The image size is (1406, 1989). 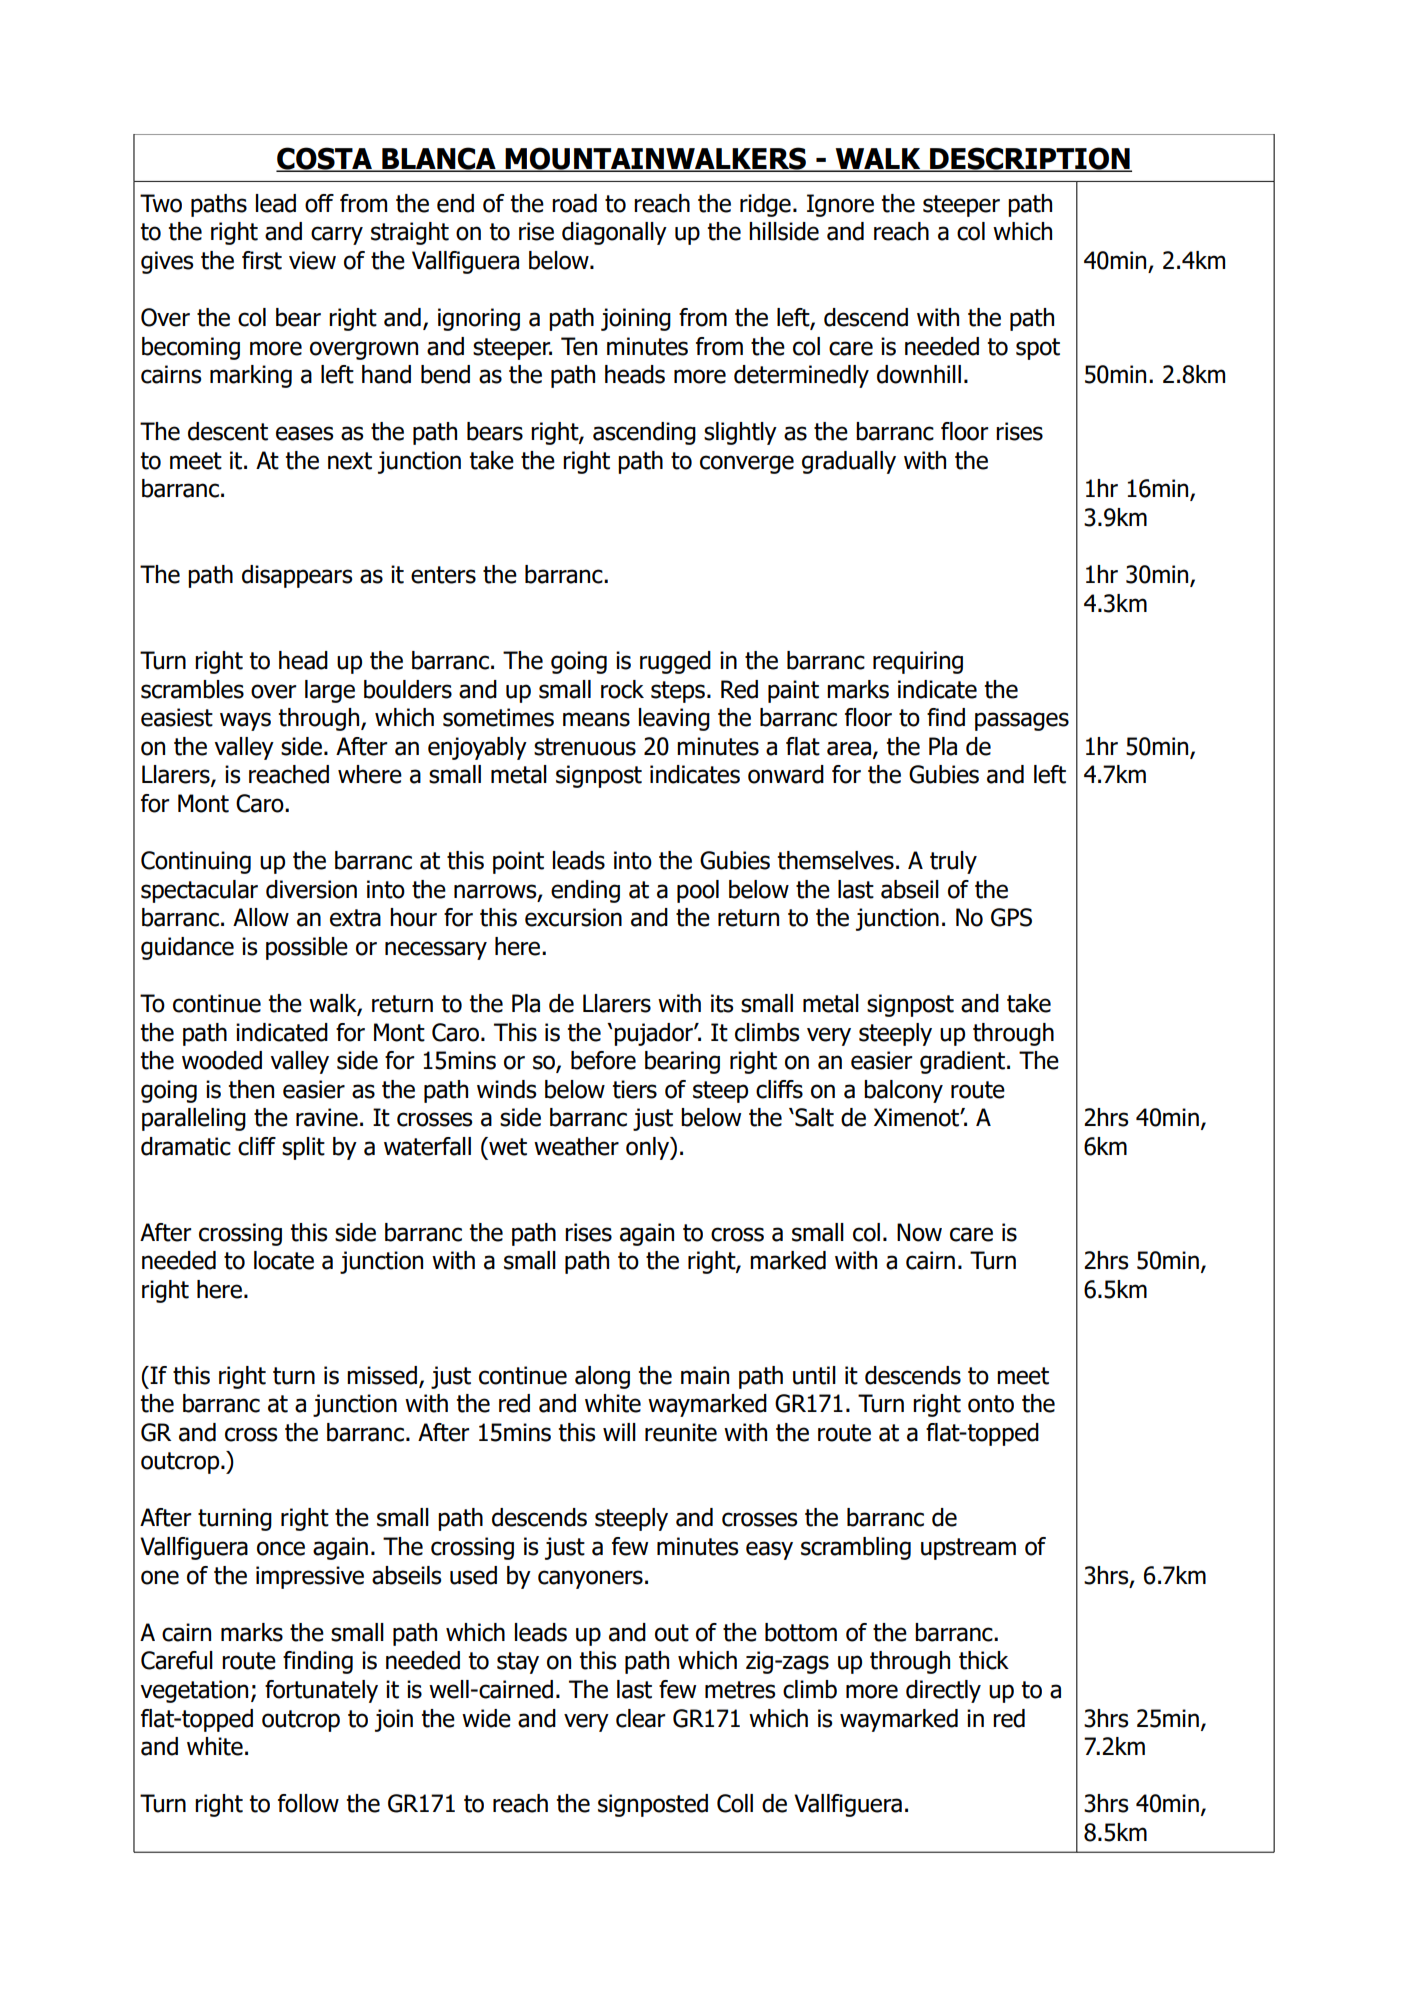 What do you see at coordinates (573, 917) in the document?
I see `excursion` at bounding box center [573, 917].
